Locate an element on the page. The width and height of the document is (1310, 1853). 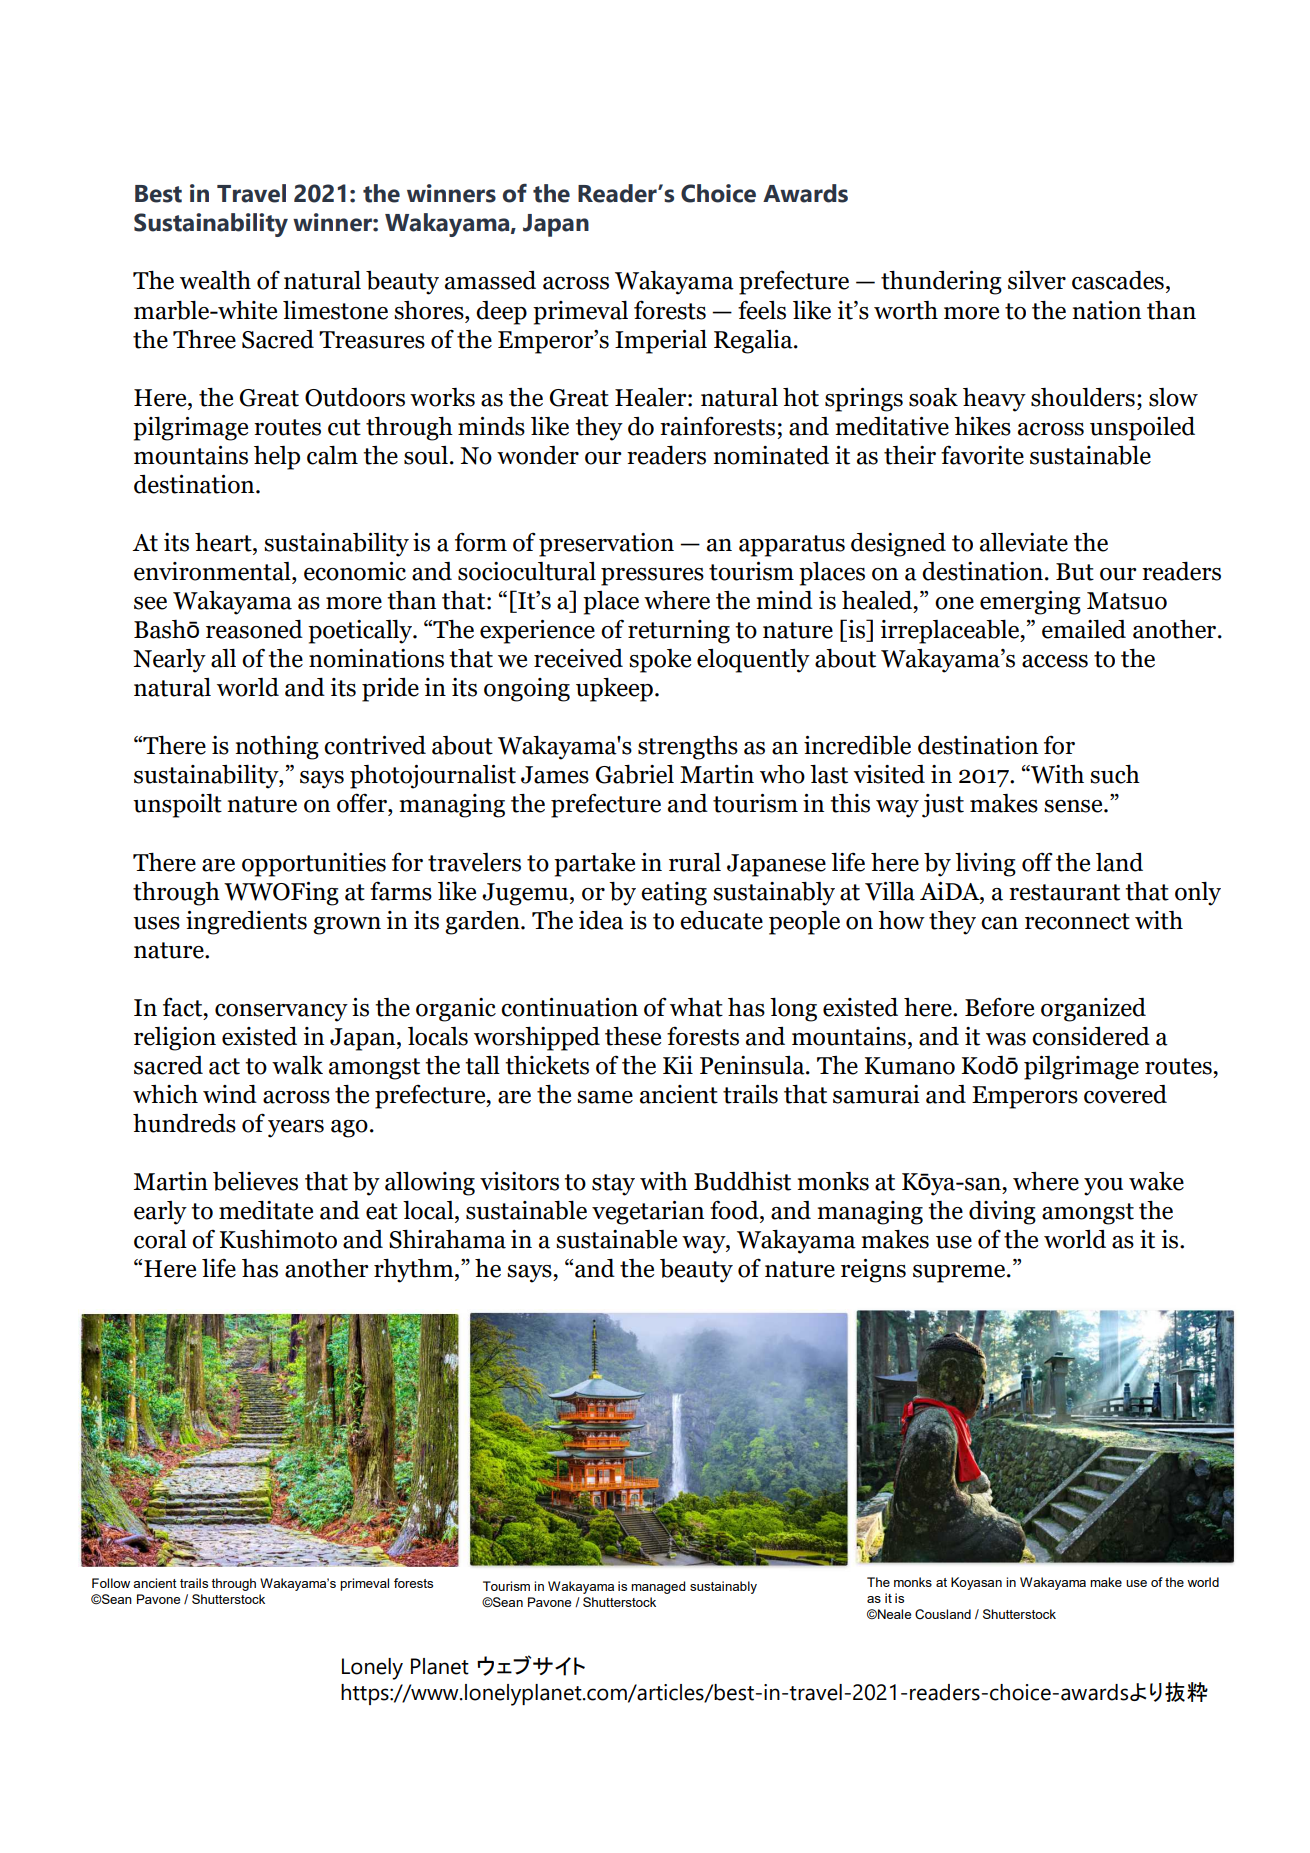
Imperial is located at coordinates (661, 342).
